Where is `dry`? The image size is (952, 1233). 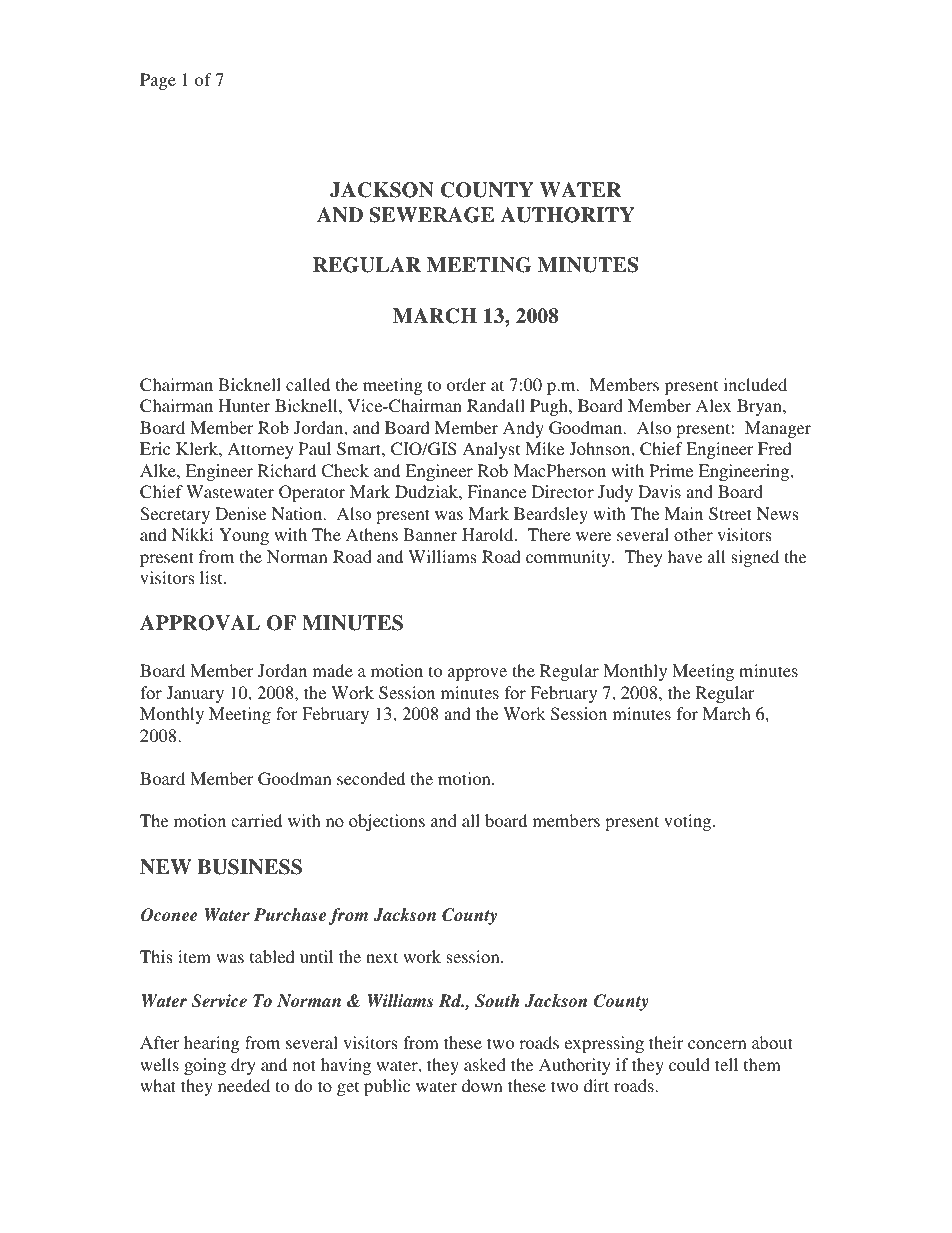 dry is located at coordinates (243, 1066).
